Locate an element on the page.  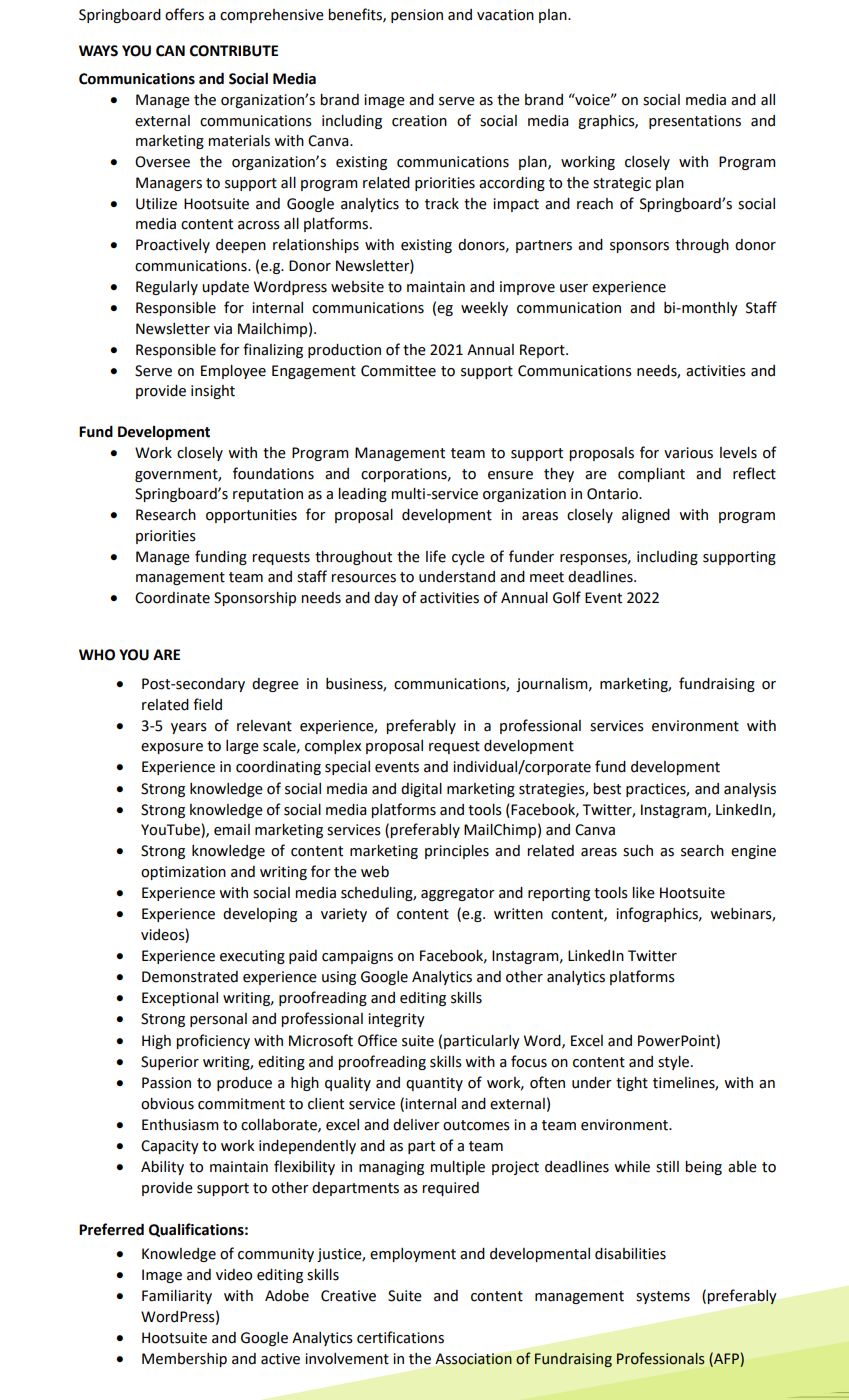
Familiarity is located at coordinates (177, 1297).
